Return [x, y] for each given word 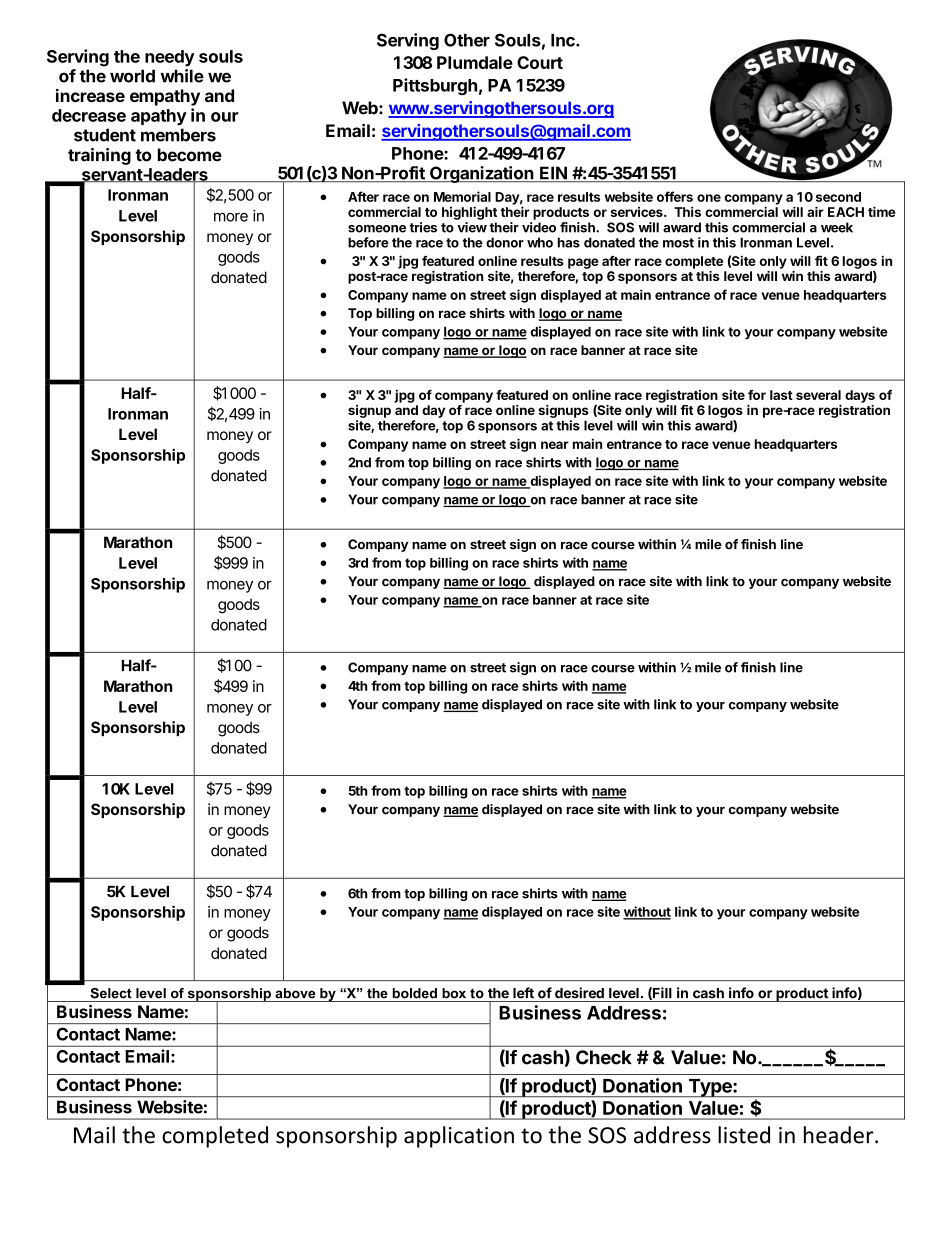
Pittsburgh [435, 86]
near [555, 445]
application [459, 1137]
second [838, 197]
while [182, 76]
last [781, 395]
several [818, 395]
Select [111, 993]
